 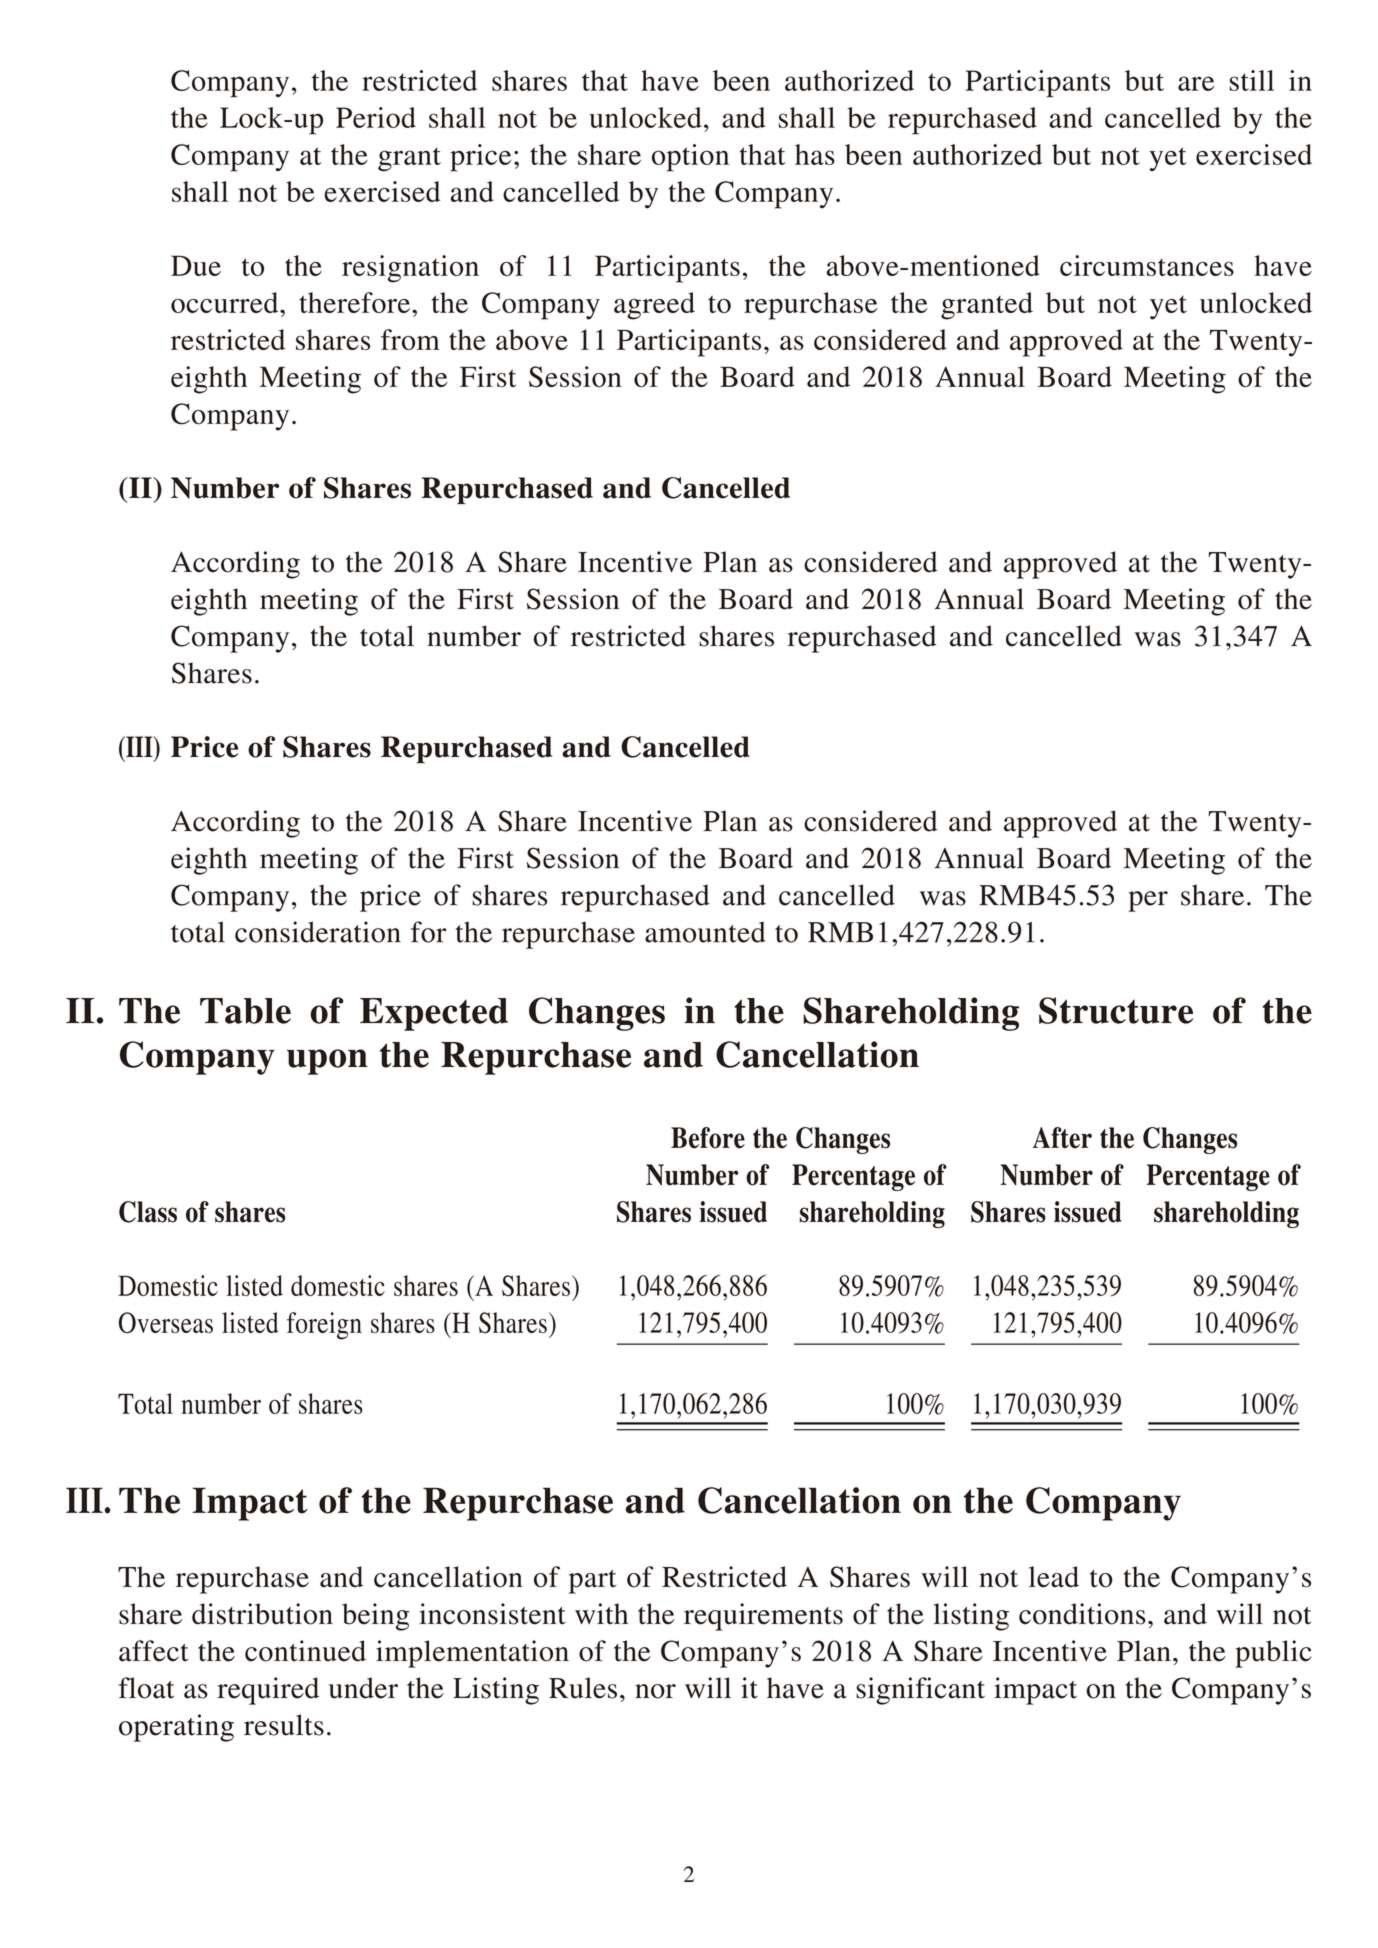 I want to click on amounted, so click(x=705, y=932).
